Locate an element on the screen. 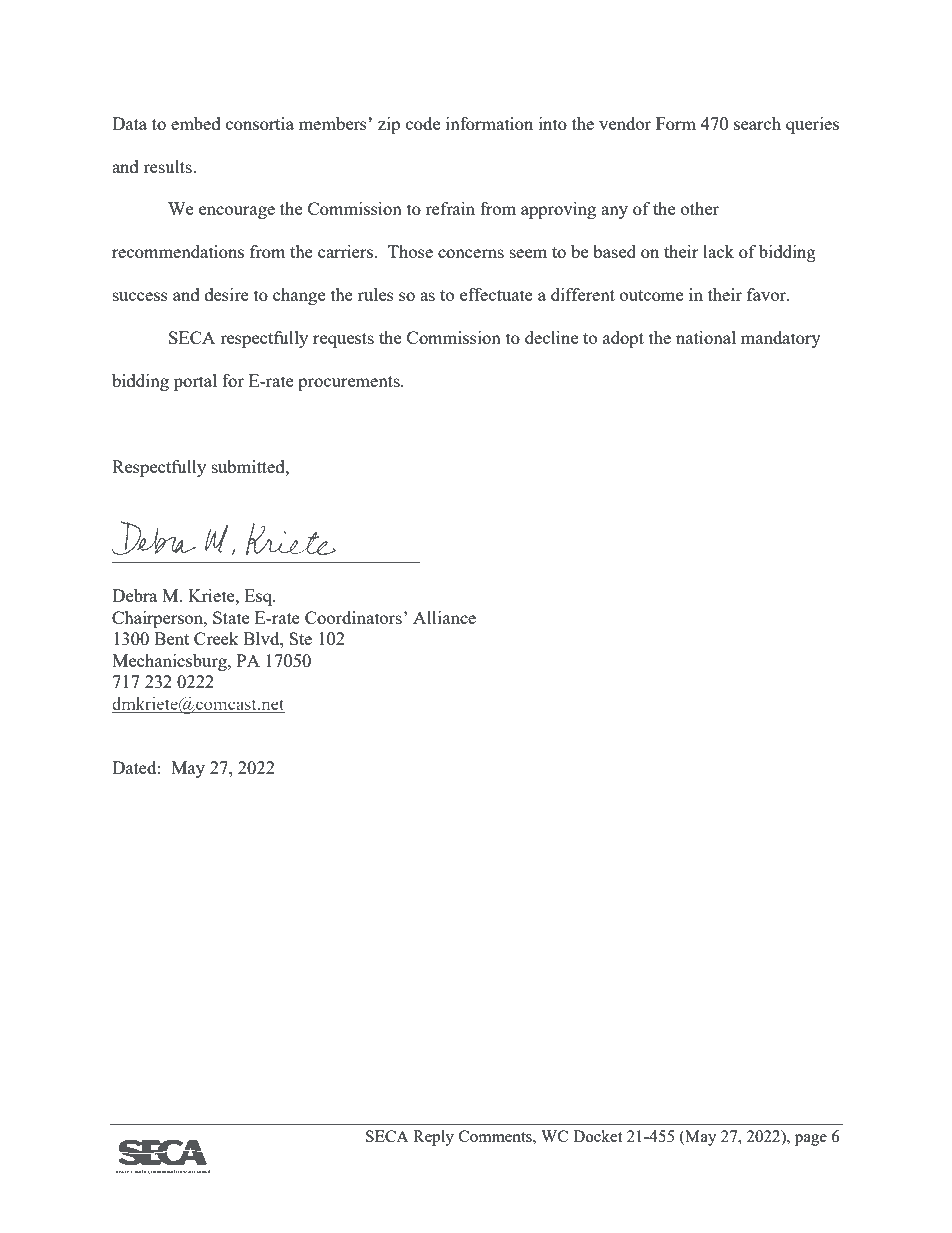 This screenshot has height=1233, width=952. search is located at coordinates (757, 123).
